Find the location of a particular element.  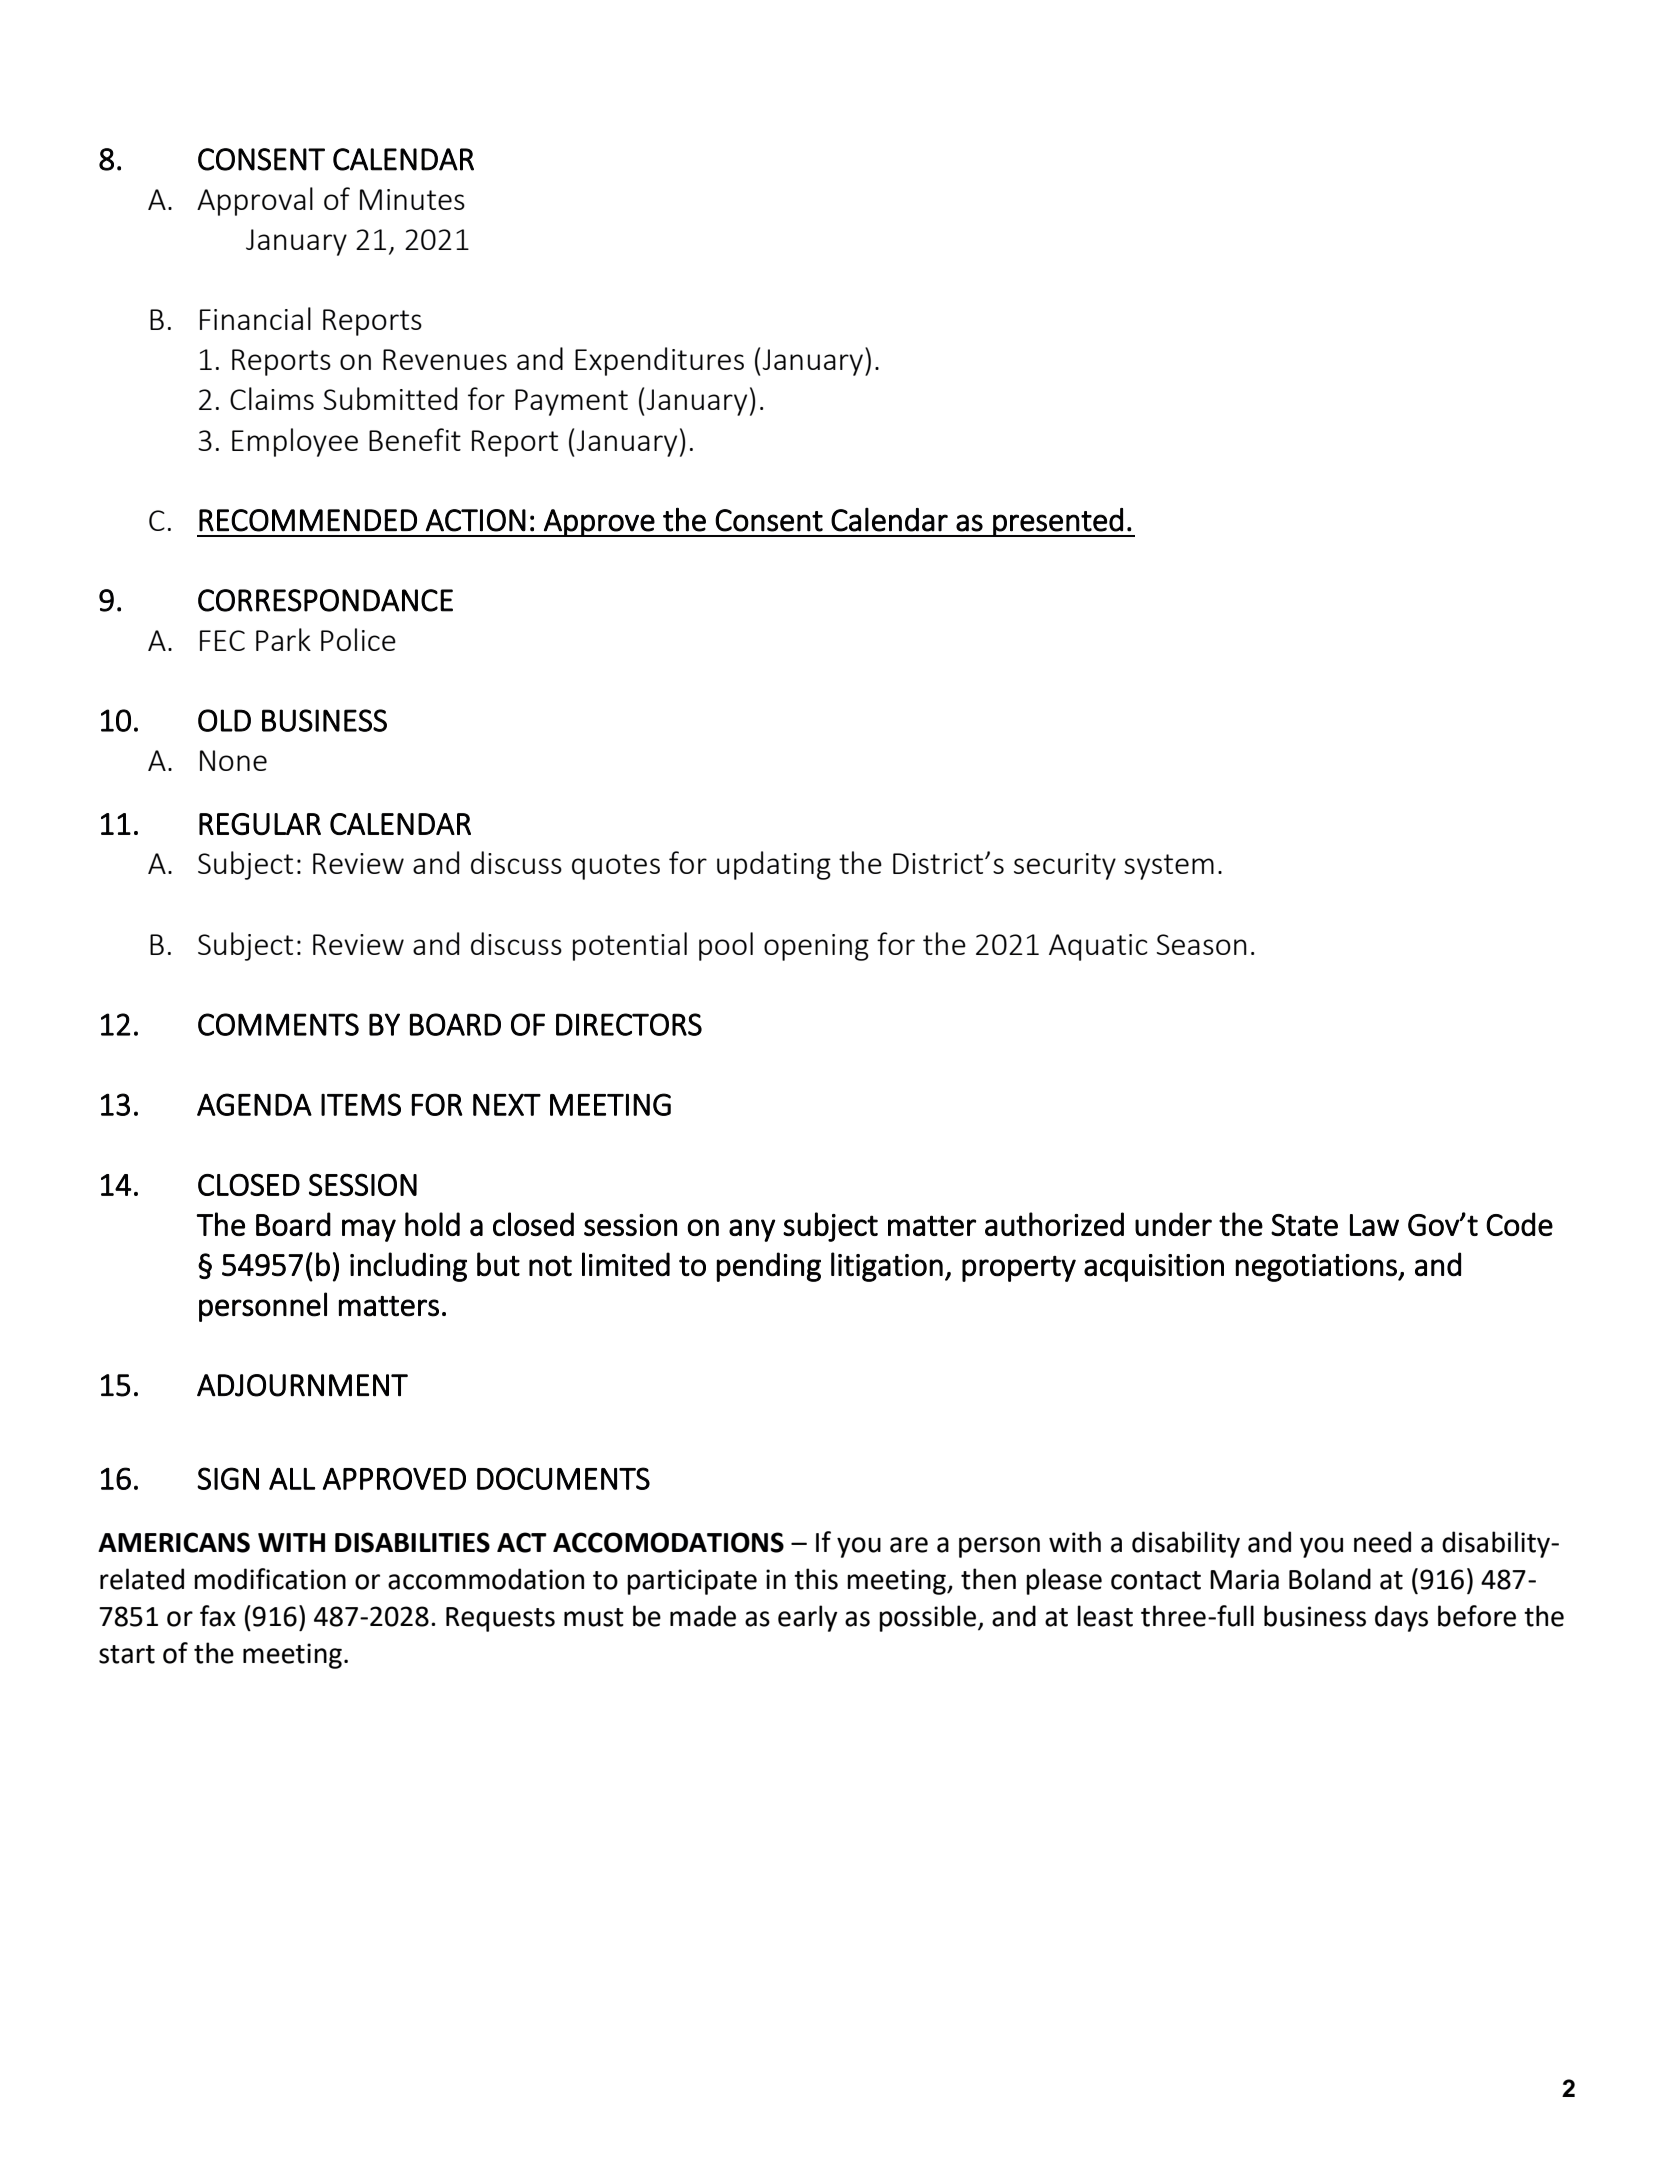

Expenditures is located at coordinates (659, 361).
